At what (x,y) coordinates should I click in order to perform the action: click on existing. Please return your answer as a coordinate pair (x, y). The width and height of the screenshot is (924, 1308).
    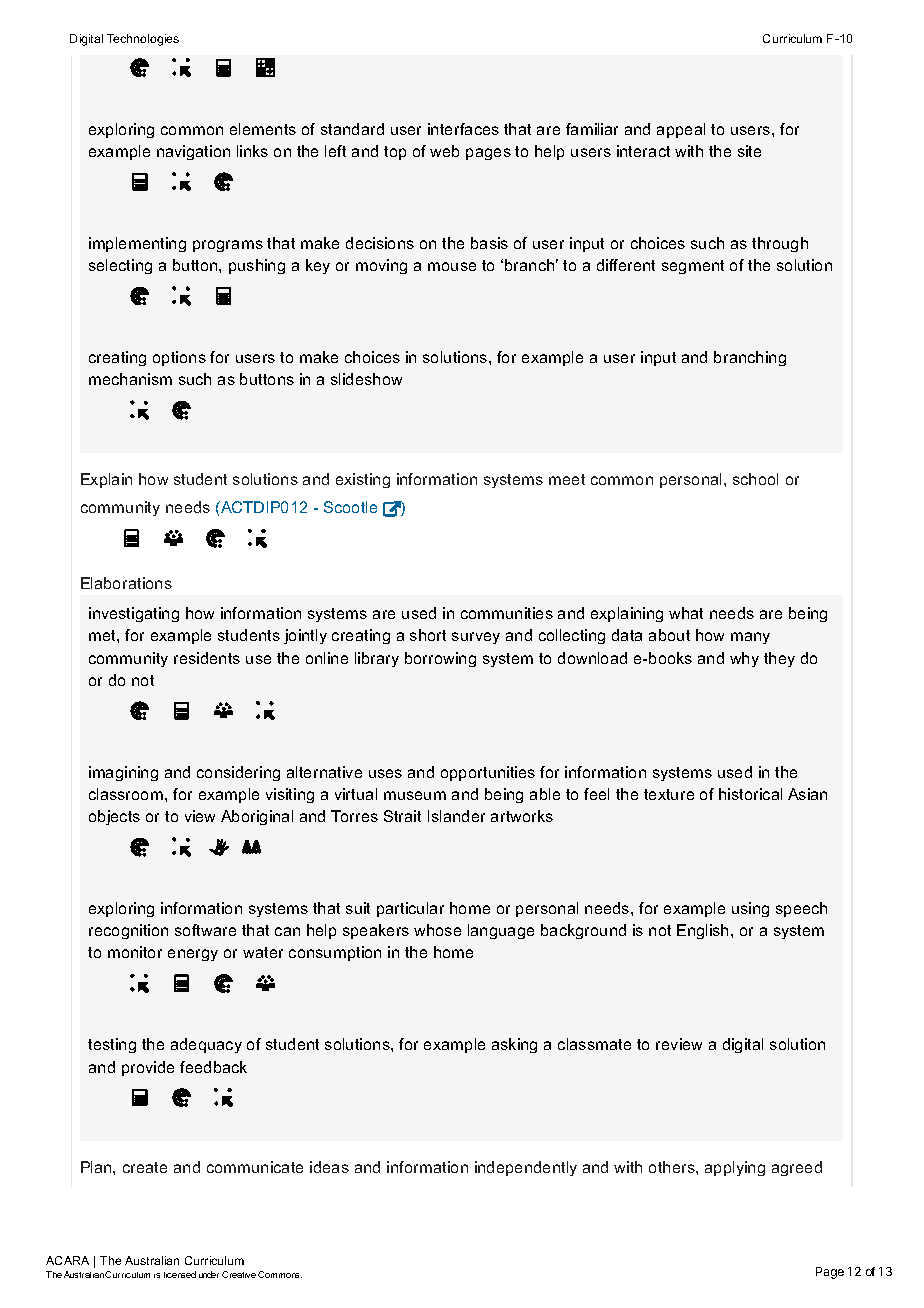
    Looking at the image, I should click on (363, 480).
